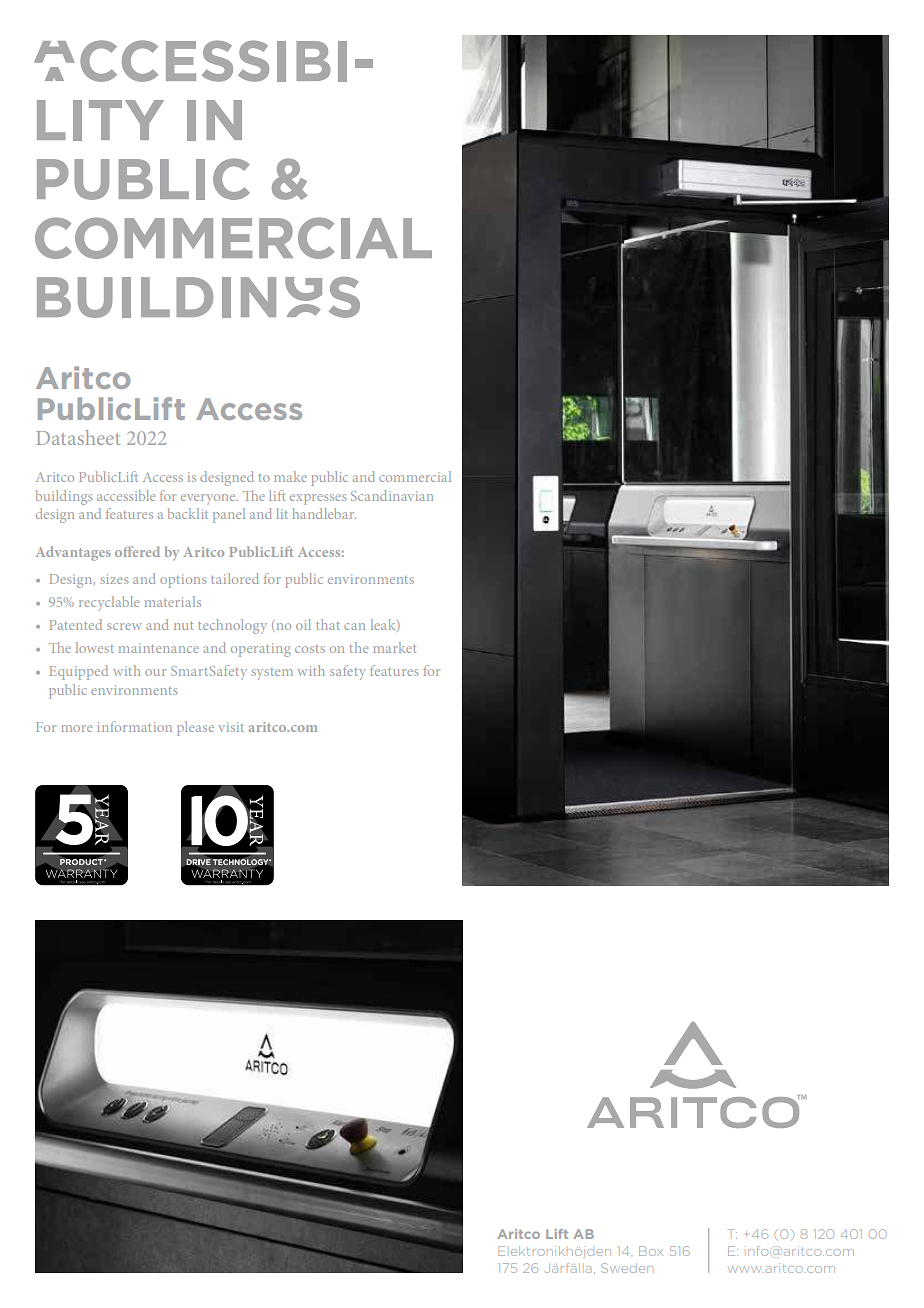  What do you see at coordinates (384, 625) in the screenshot?
I see `leak` at bounding box center [384, 625].
